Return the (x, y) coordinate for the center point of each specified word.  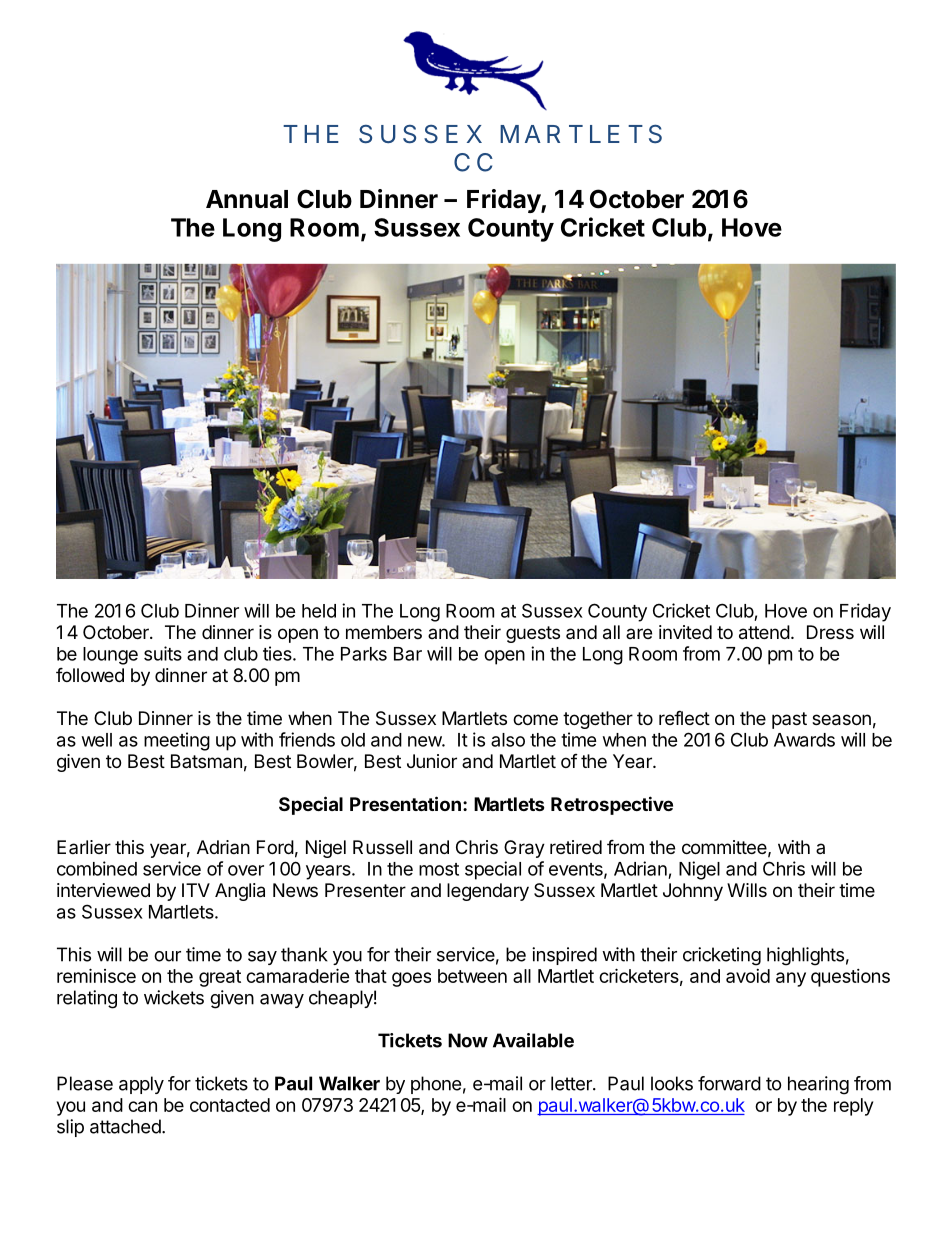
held (319, 611)
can (142, 1106)
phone (436, 1085)
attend (764, 632)
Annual (247, 199)
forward (729, 1083)
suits (163, 653)
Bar (408, 654)
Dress (830, 632)
